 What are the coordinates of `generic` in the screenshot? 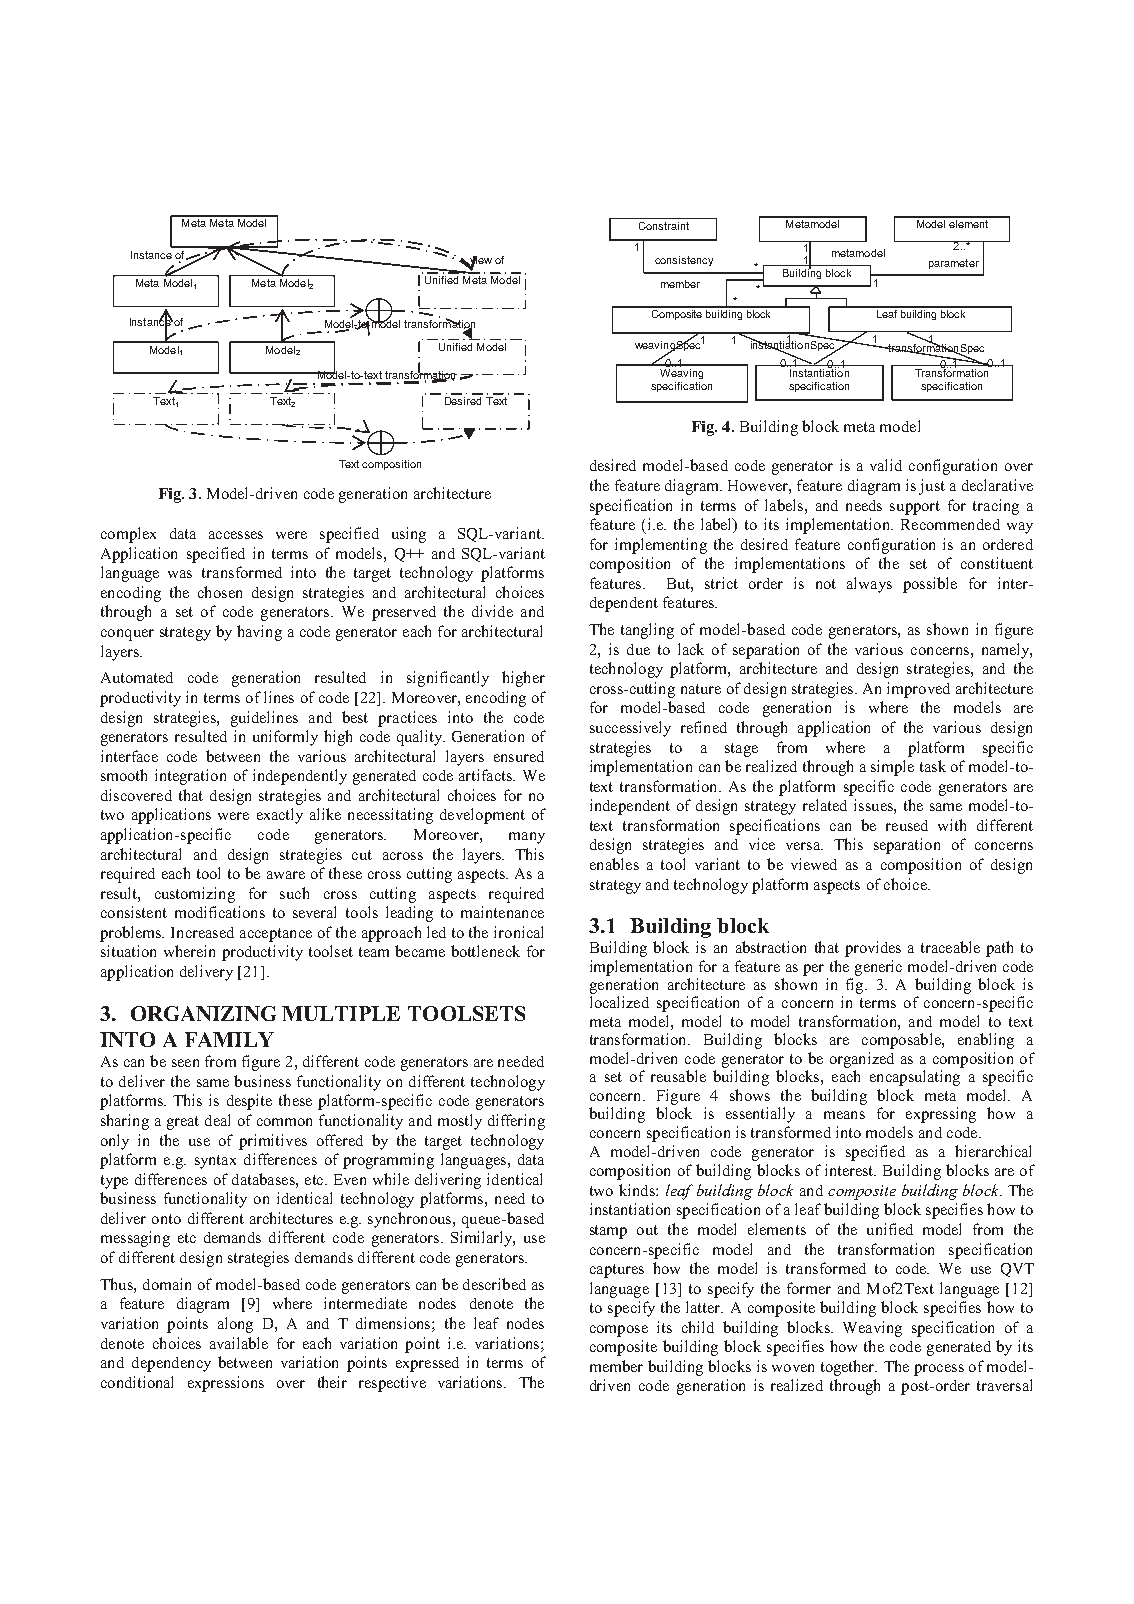 It's located at (878, 968).
